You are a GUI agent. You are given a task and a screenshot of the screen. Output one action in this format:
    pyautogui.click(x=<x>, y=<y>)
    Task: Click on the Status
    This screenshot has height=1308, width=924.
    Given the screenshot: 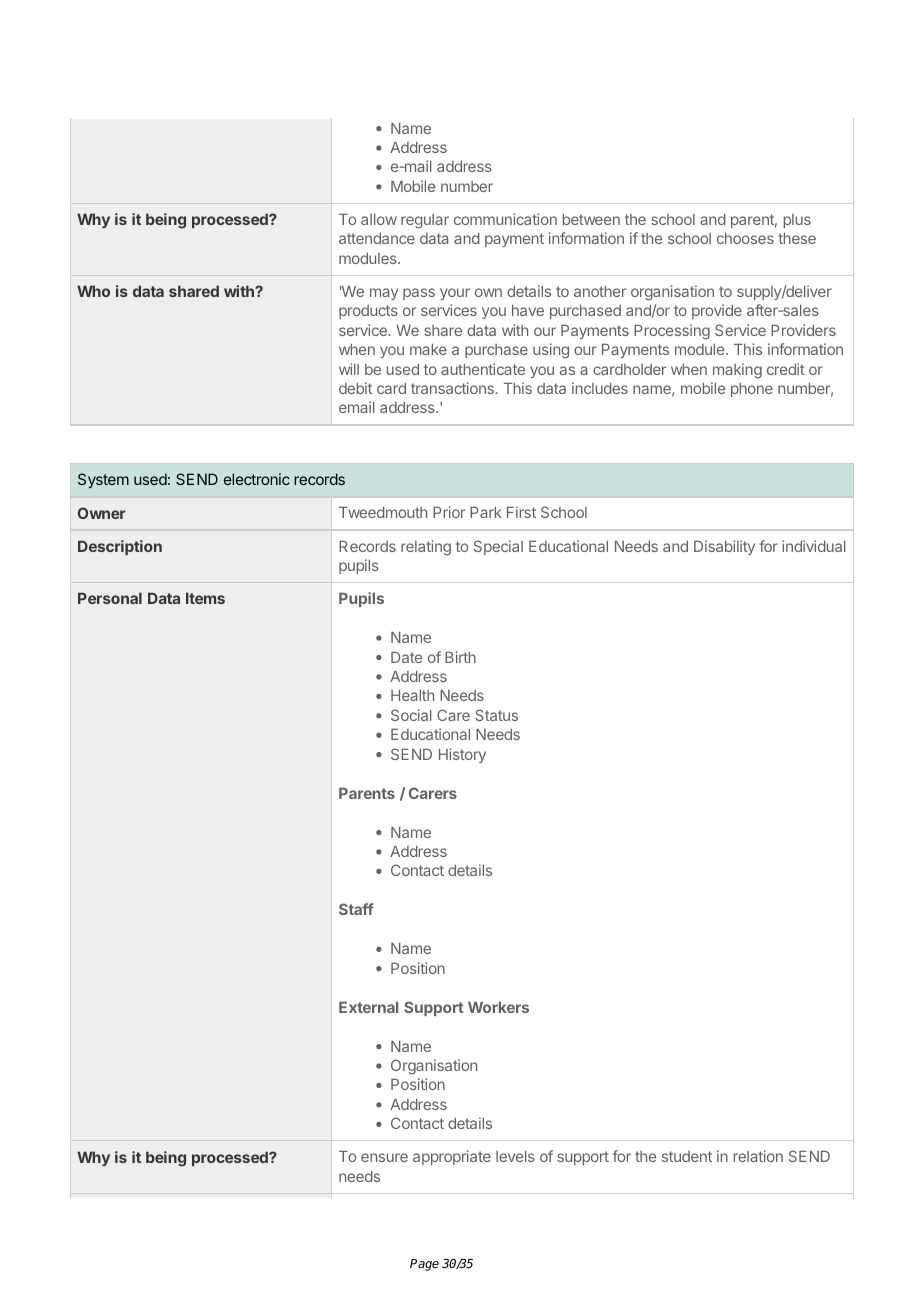 What is the action you would take?
    pyautogui.click(x=496, y=715)
